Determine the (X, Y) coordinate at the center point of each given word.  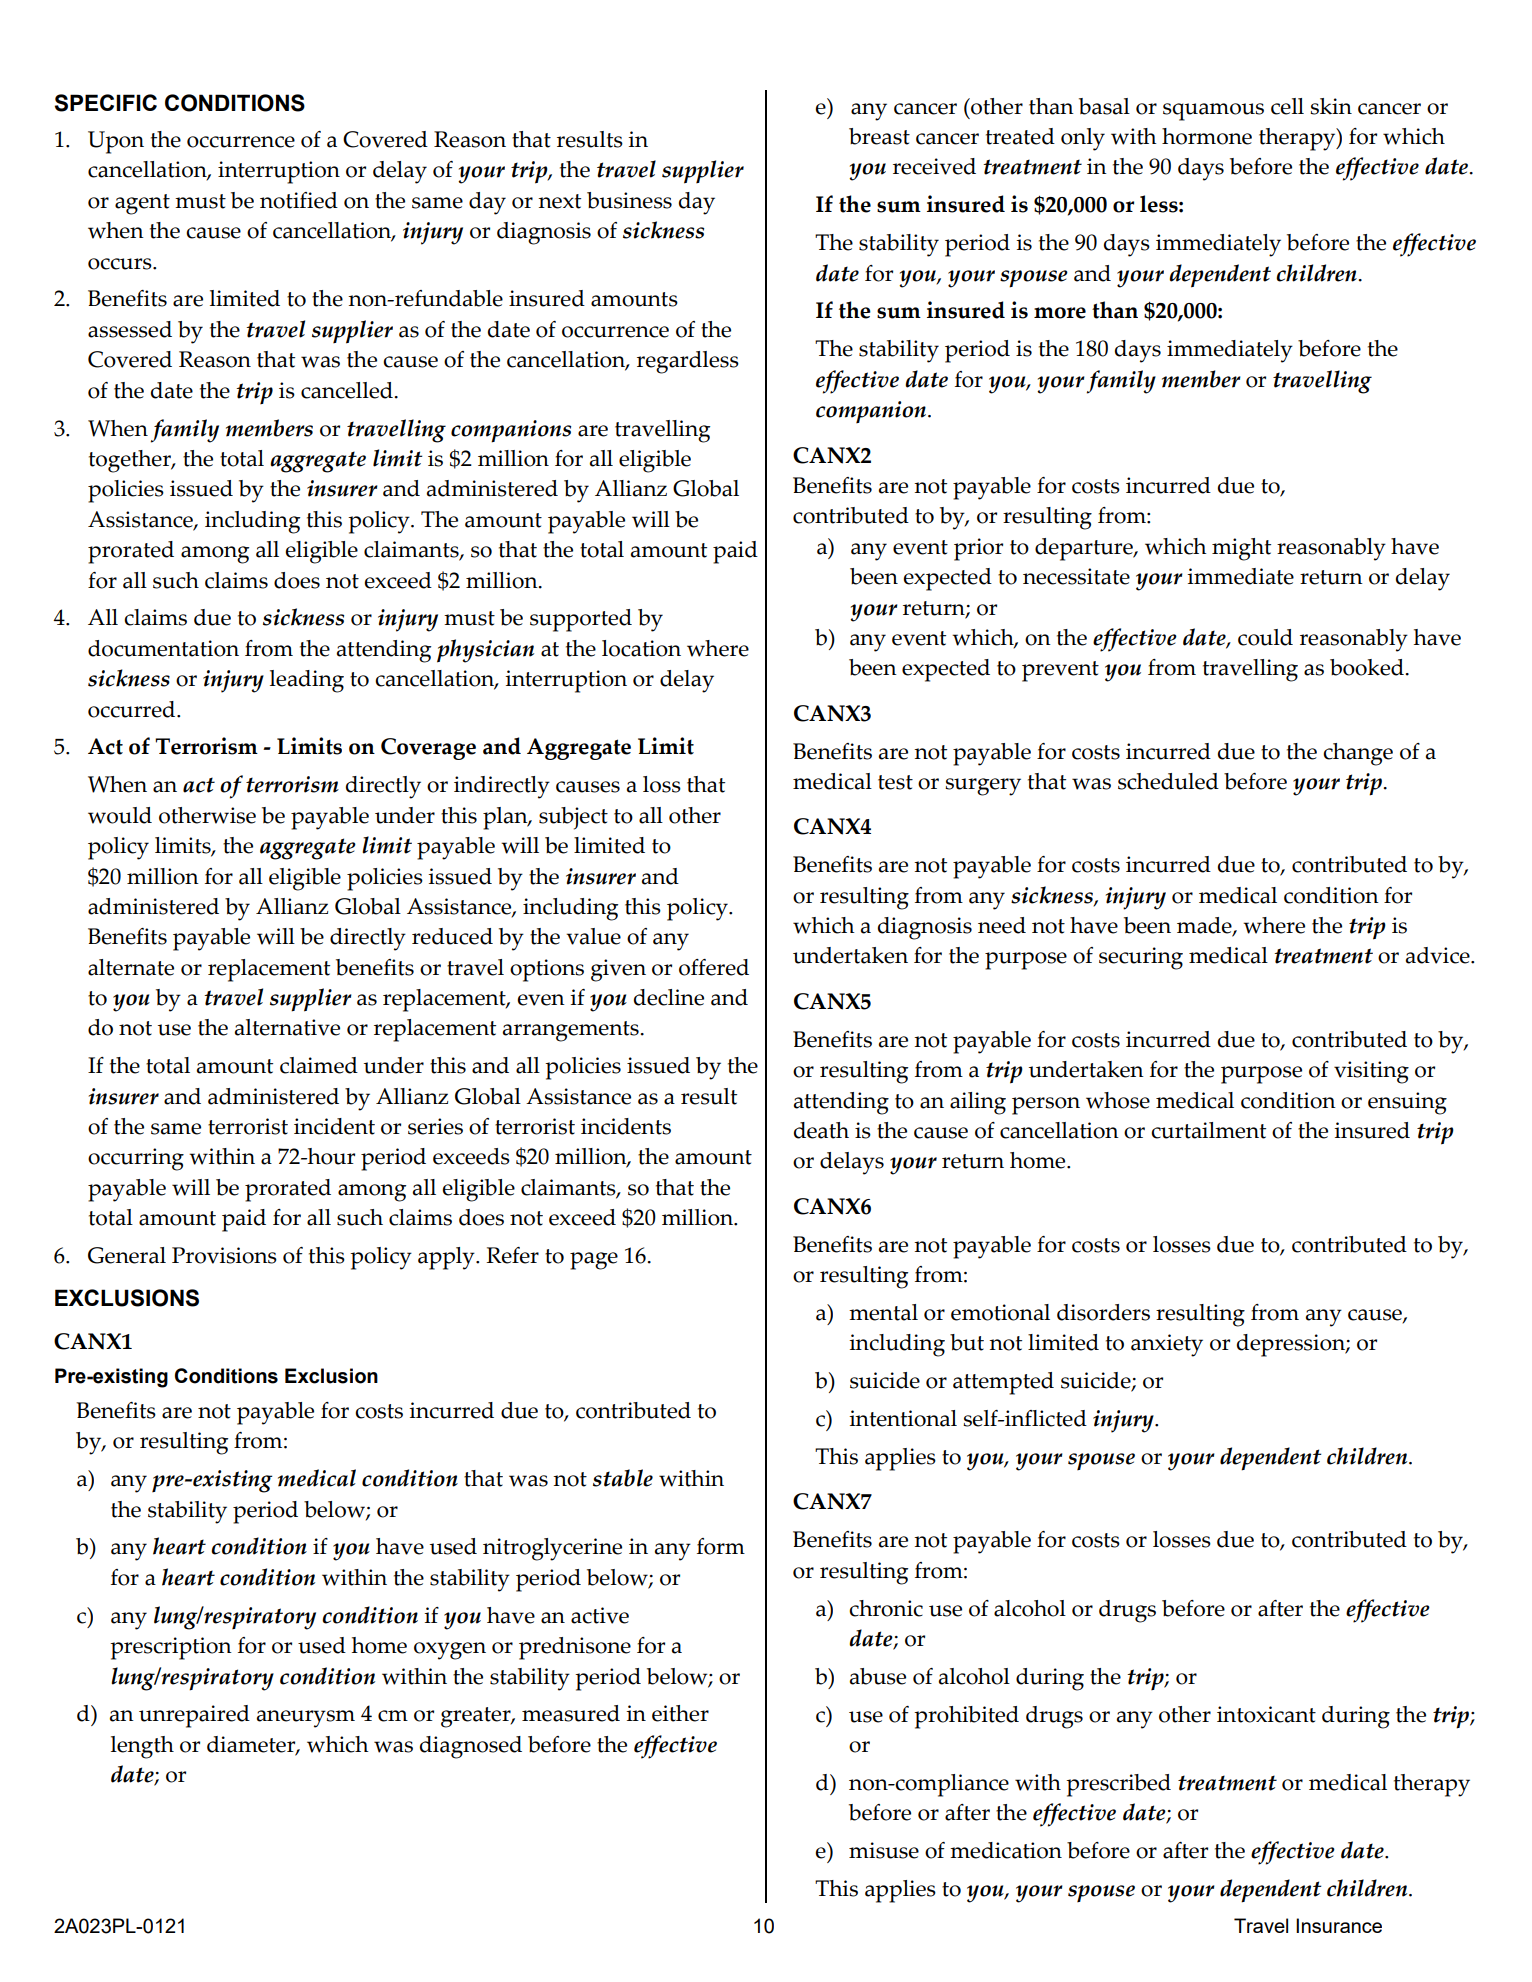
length (142, 1747)
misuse (884, 1850)
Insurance (1339, 1925)
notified (299, 200)
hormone (1207, 136)
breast (879, 136)
